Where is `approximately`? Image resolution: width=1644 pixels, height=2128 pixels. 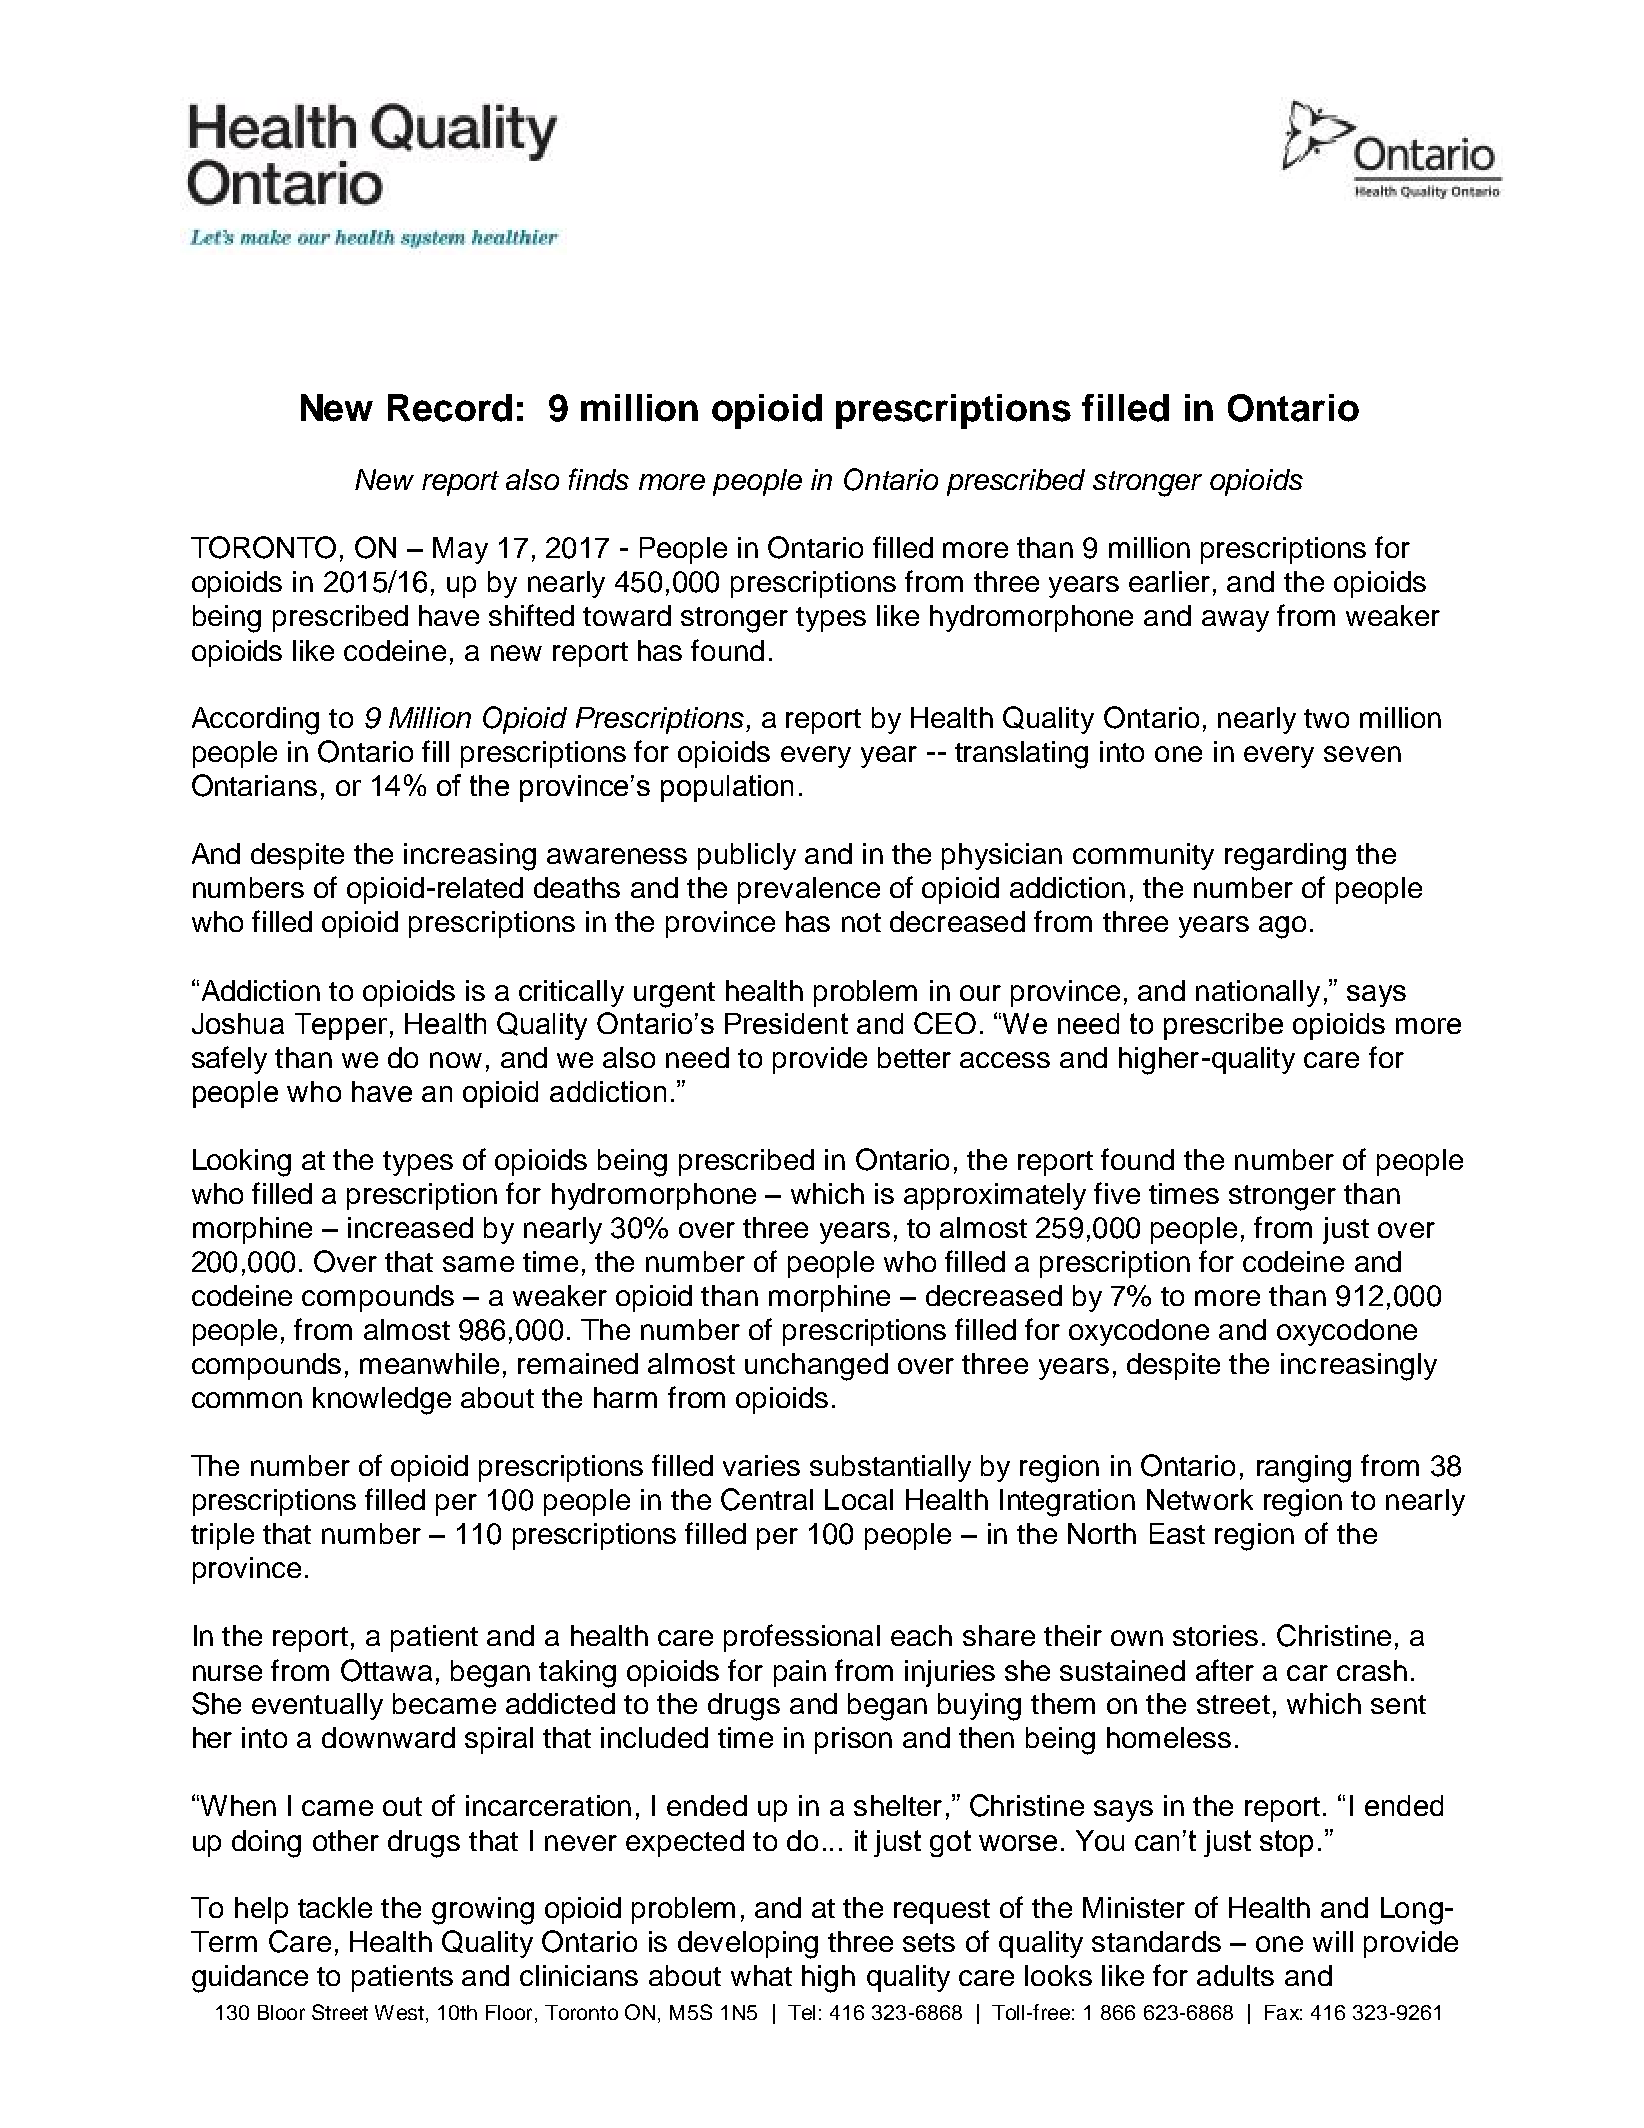
approximately is located at coordinates (995, 1196).
